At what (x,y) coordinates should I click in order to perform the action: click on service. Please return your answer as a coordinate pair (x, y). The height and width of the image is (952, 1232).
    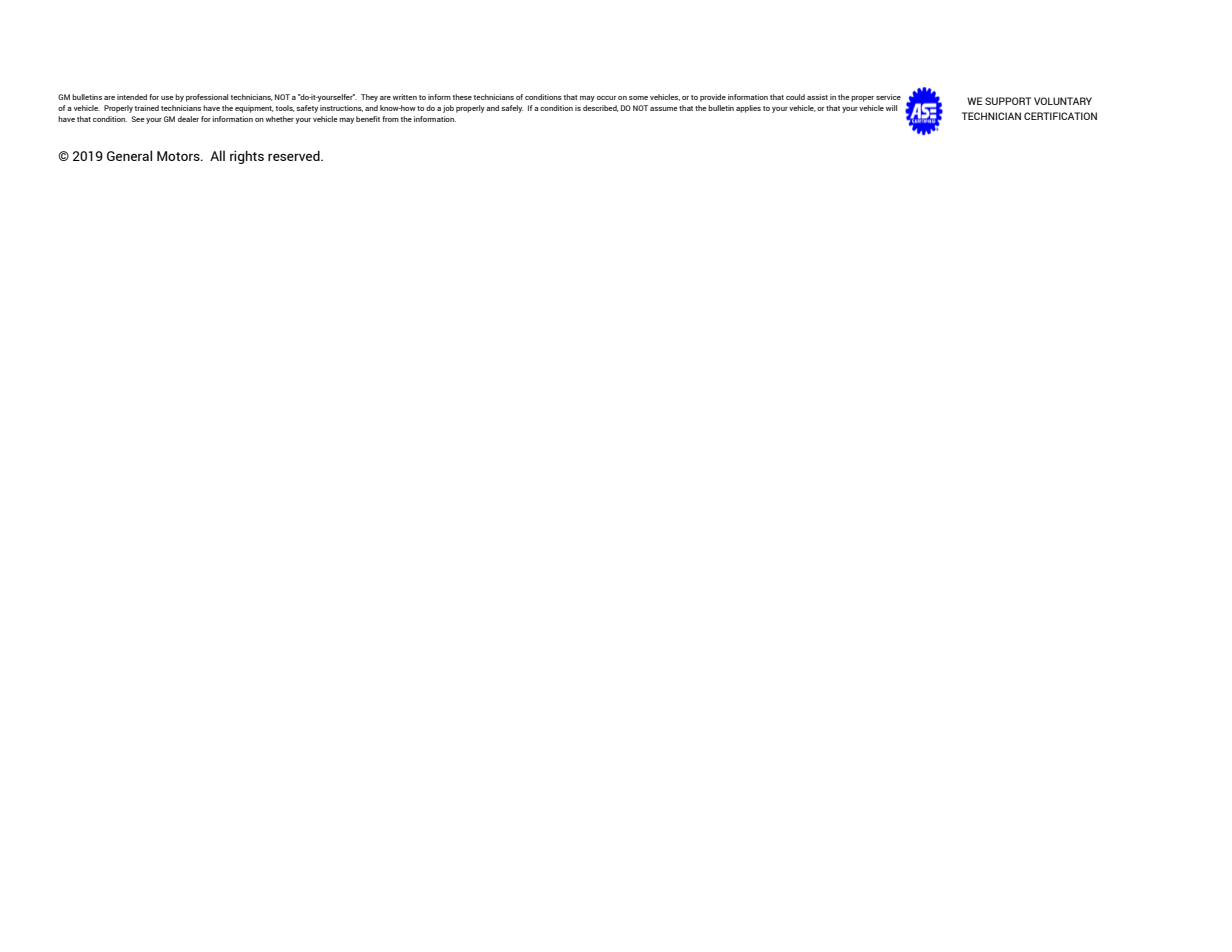
    Looking at the image, I should click on (888, 97).
